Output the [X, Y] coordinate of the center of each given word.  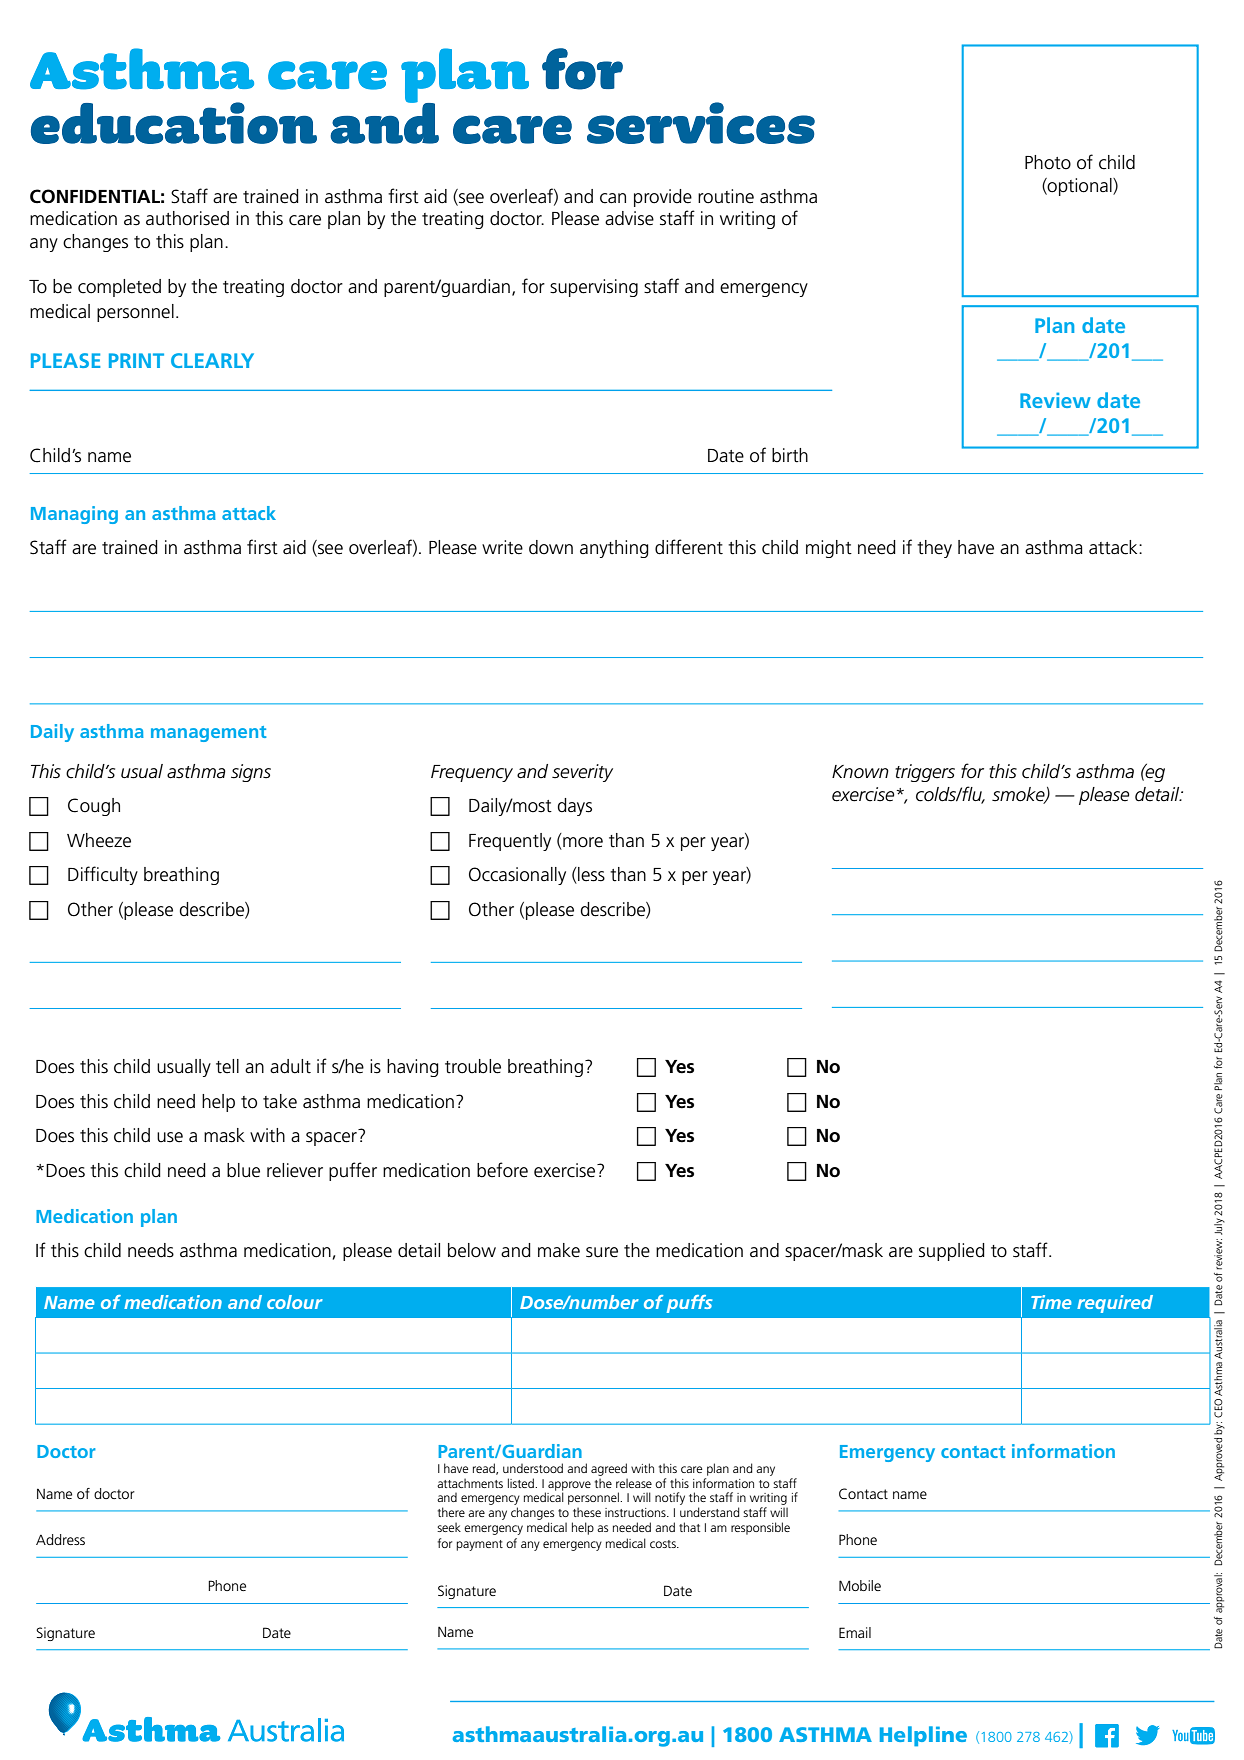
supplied [952, 1252]
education [174, 123]
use [170, 1137]
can [613, 198]
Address [60, 1539]
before [502, 1170]
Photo [1048, 162]
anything [614, 549]
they [934, 549]
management [208, 734]
